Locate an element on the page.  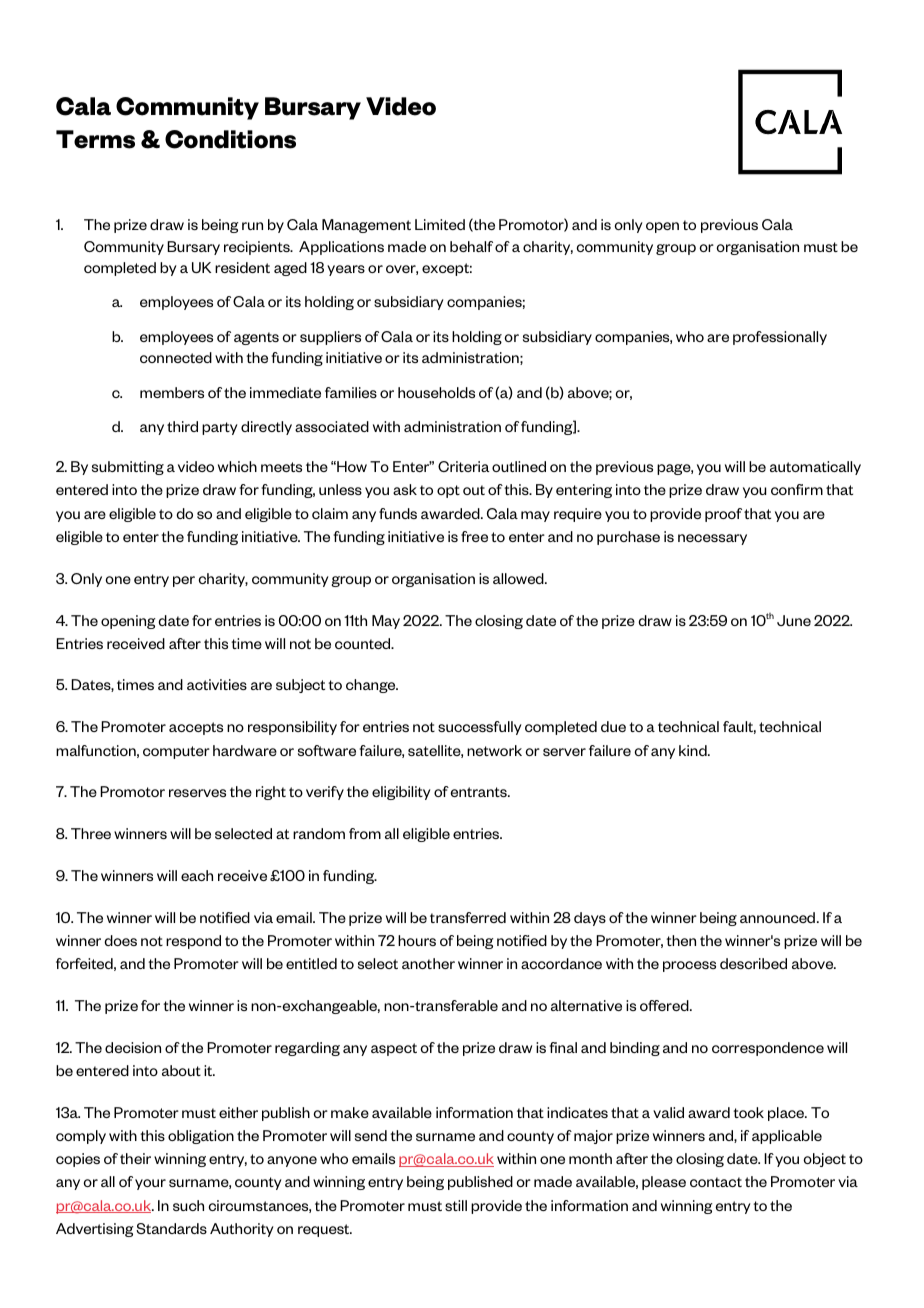
professionally is located at coordinates (780, 338).
